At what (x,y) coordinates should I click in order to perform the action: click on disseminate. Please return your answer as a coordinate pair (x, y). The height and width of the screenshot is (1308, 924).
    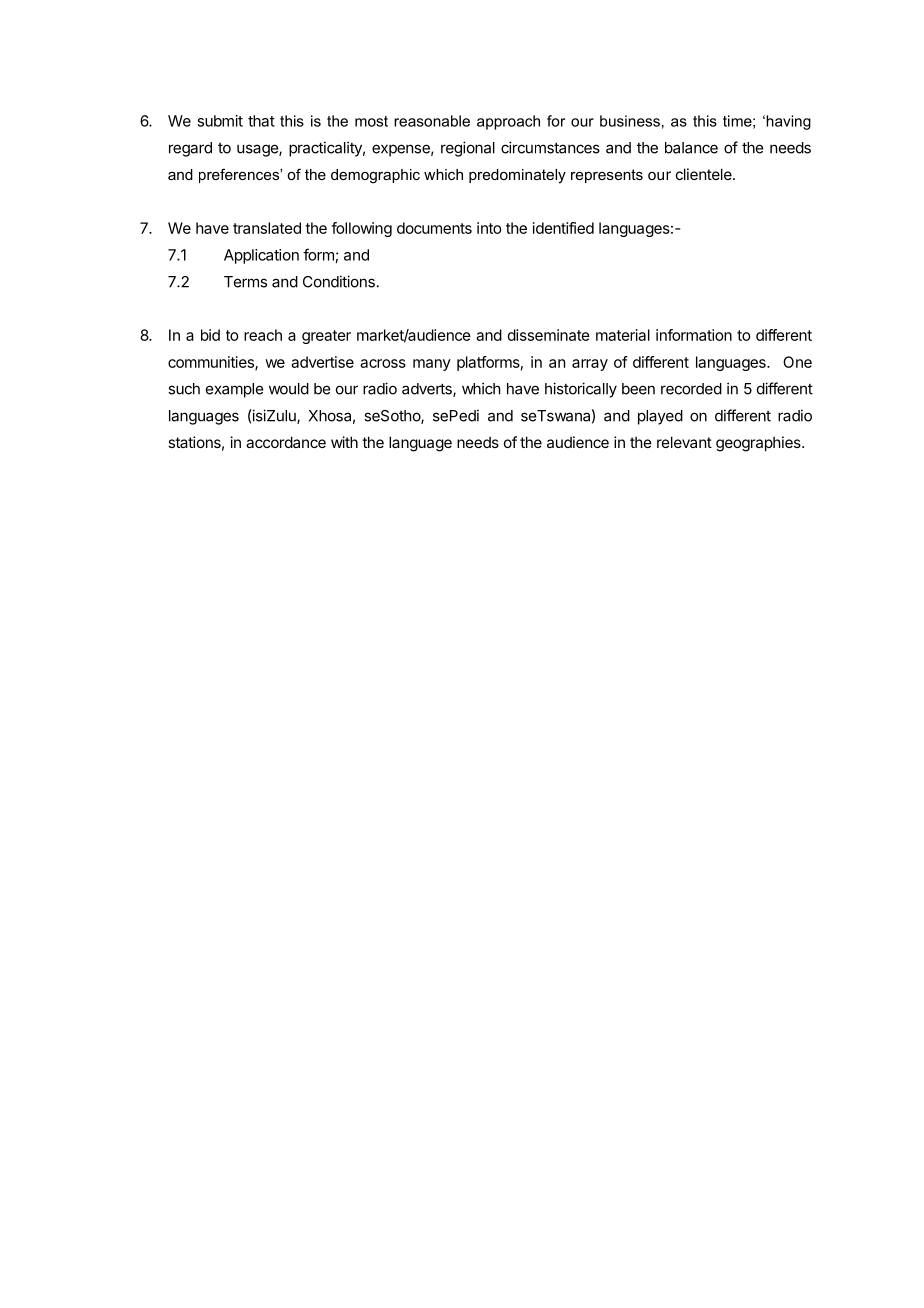
    Looking at the image, I should click on (549, 335).
